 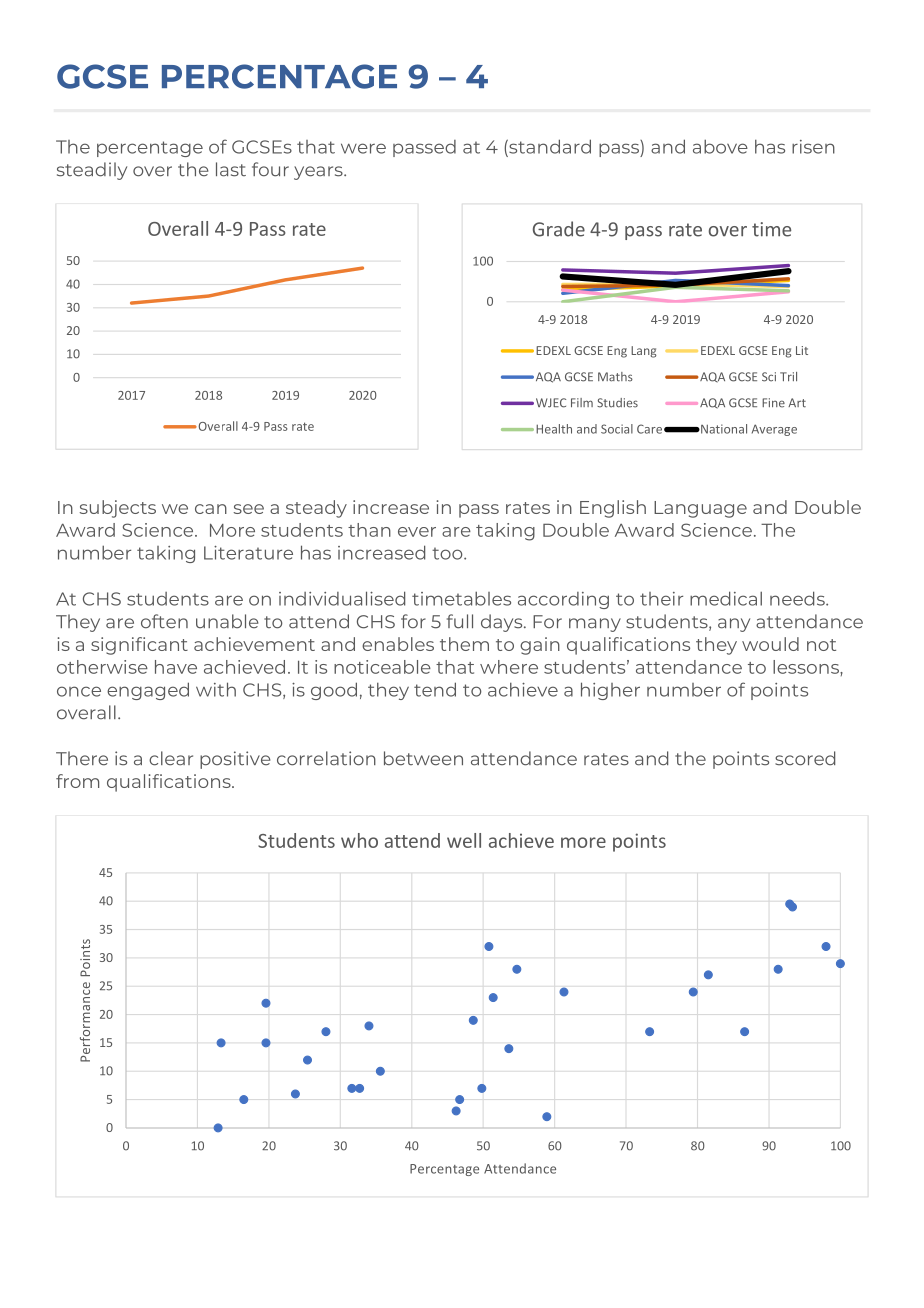 What do you see at coordinates (92, 171) in the image?
I see `steadily` at bounding box center [92, 171].
